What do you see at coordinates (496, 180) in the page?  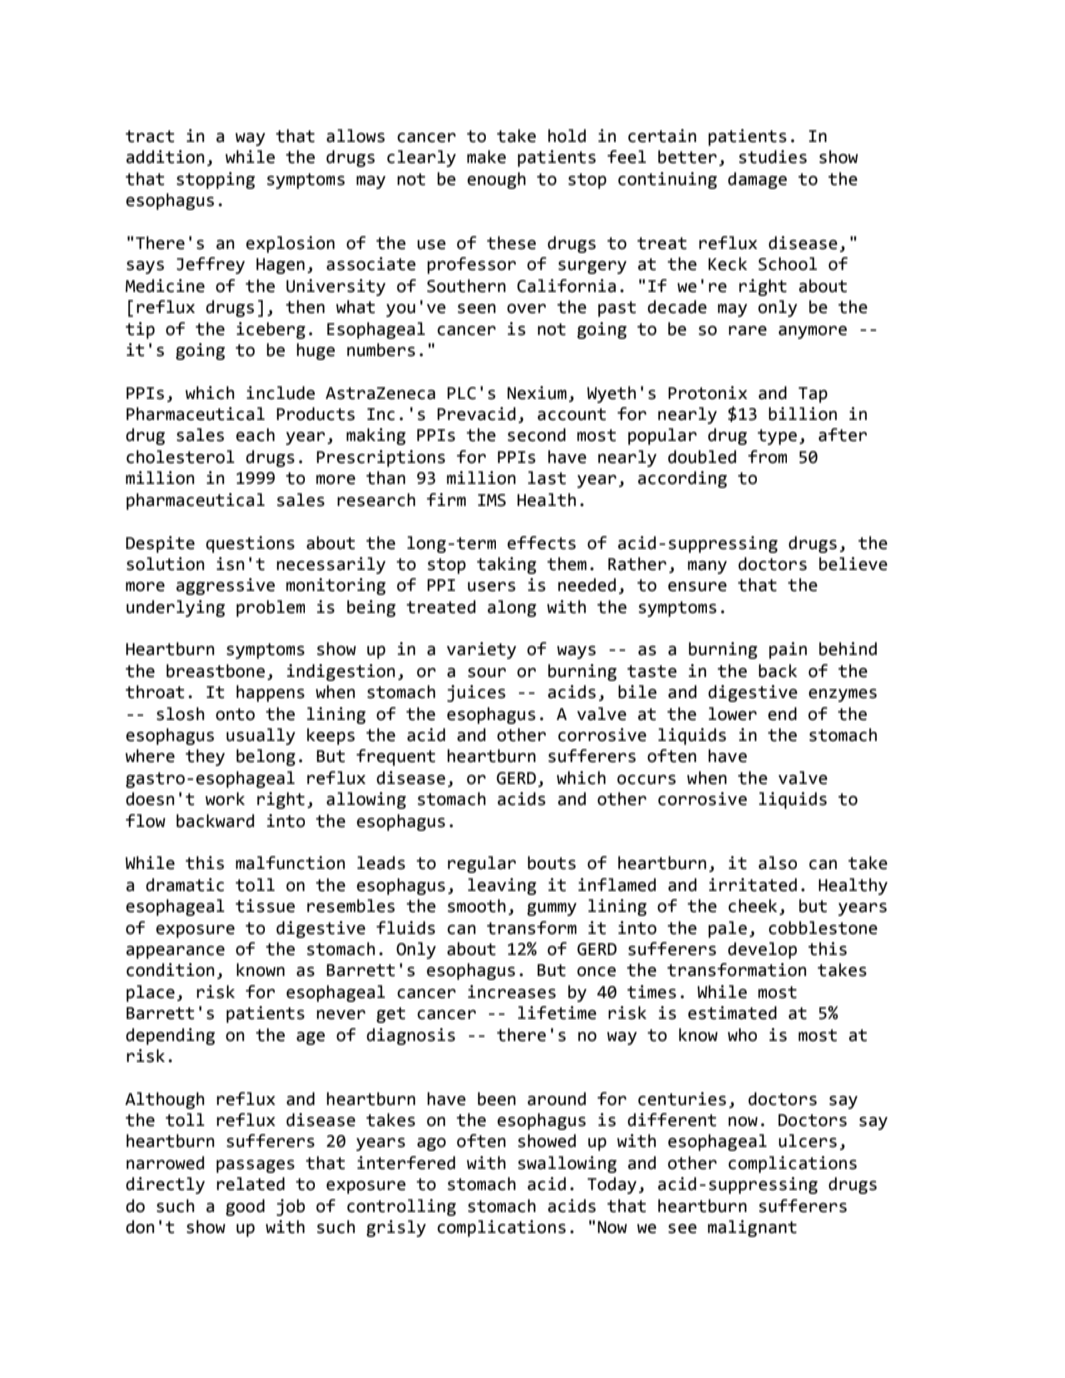 I see `enough` at bounding box center [496, 180].
